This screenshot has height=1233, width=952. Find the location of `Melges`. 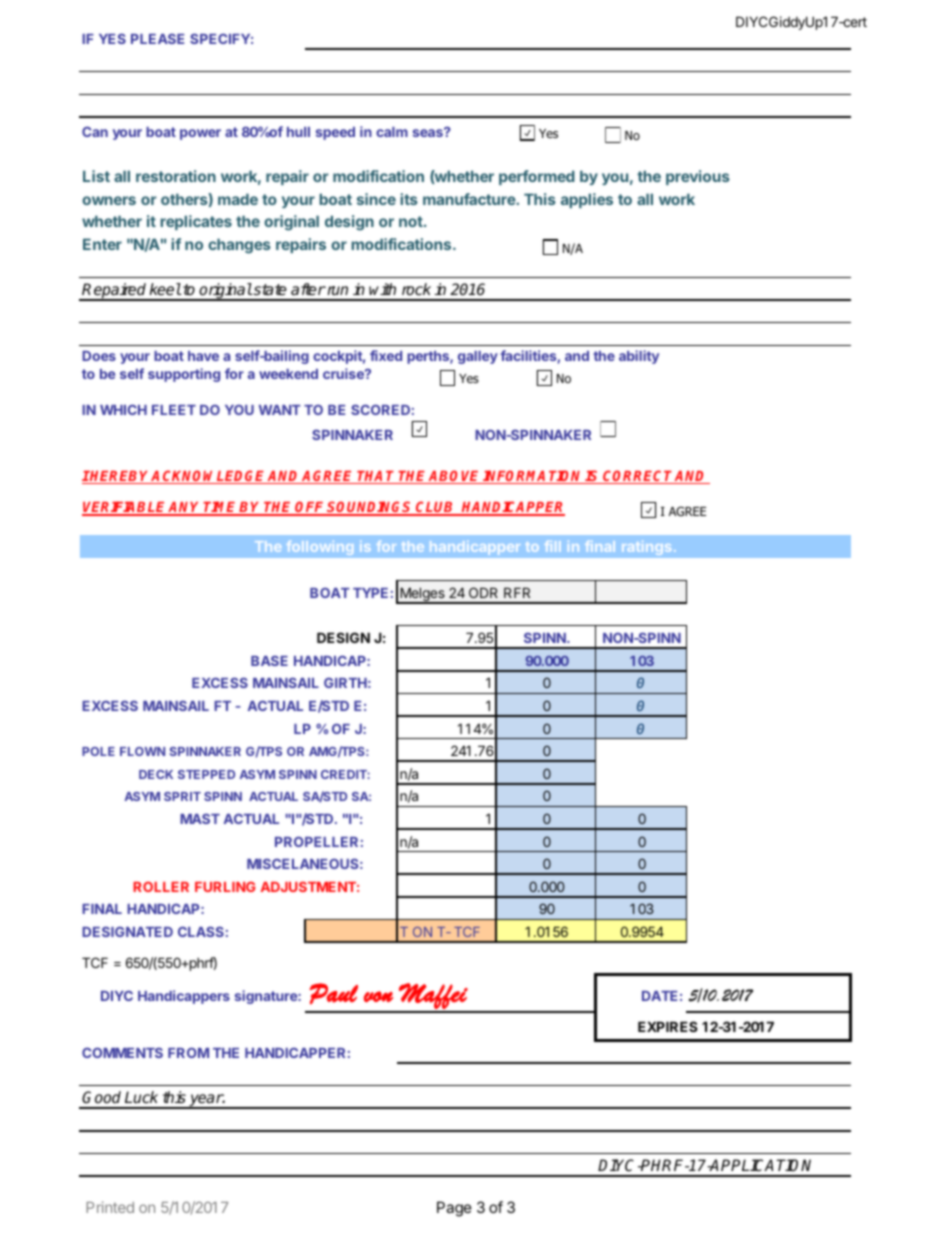

Melges is located at coordinates (422, 595).
